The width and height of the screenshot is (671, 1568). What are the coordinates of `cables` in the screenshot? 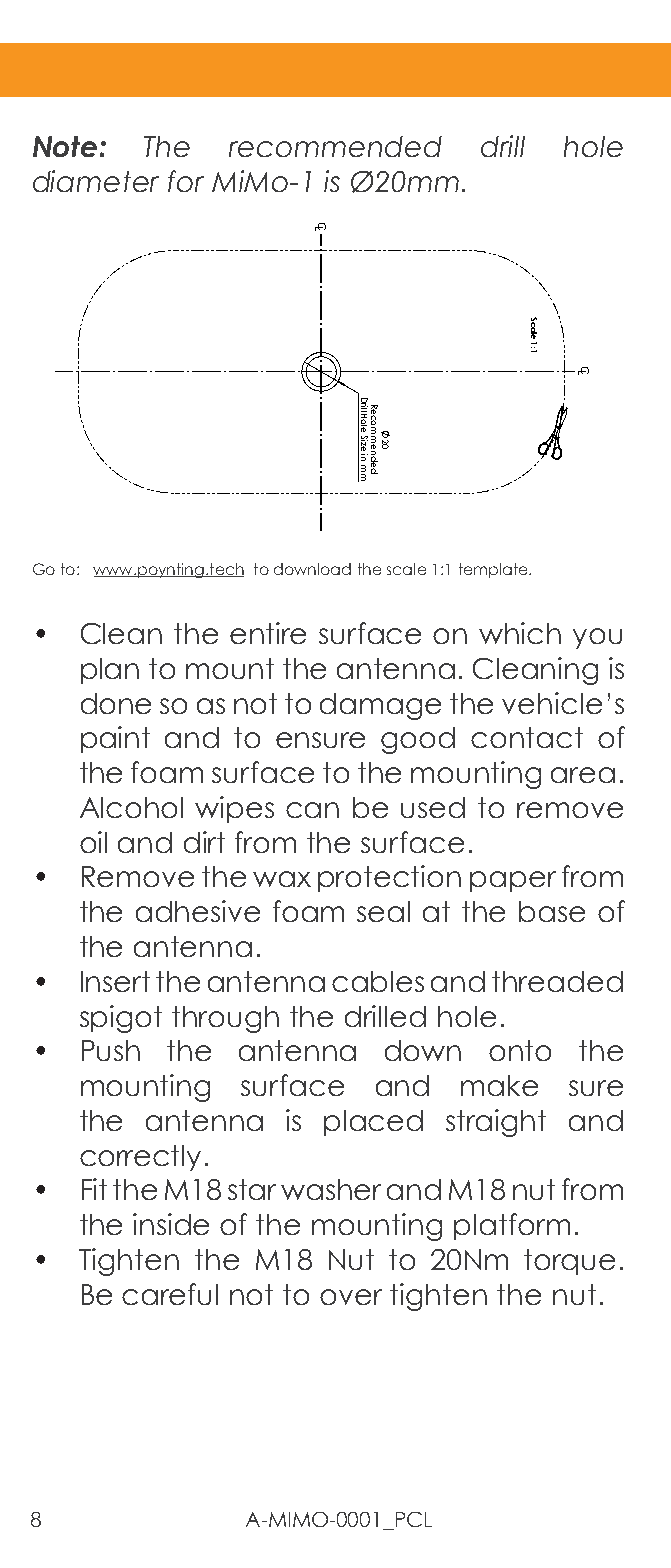 It's located at (378, 981).
